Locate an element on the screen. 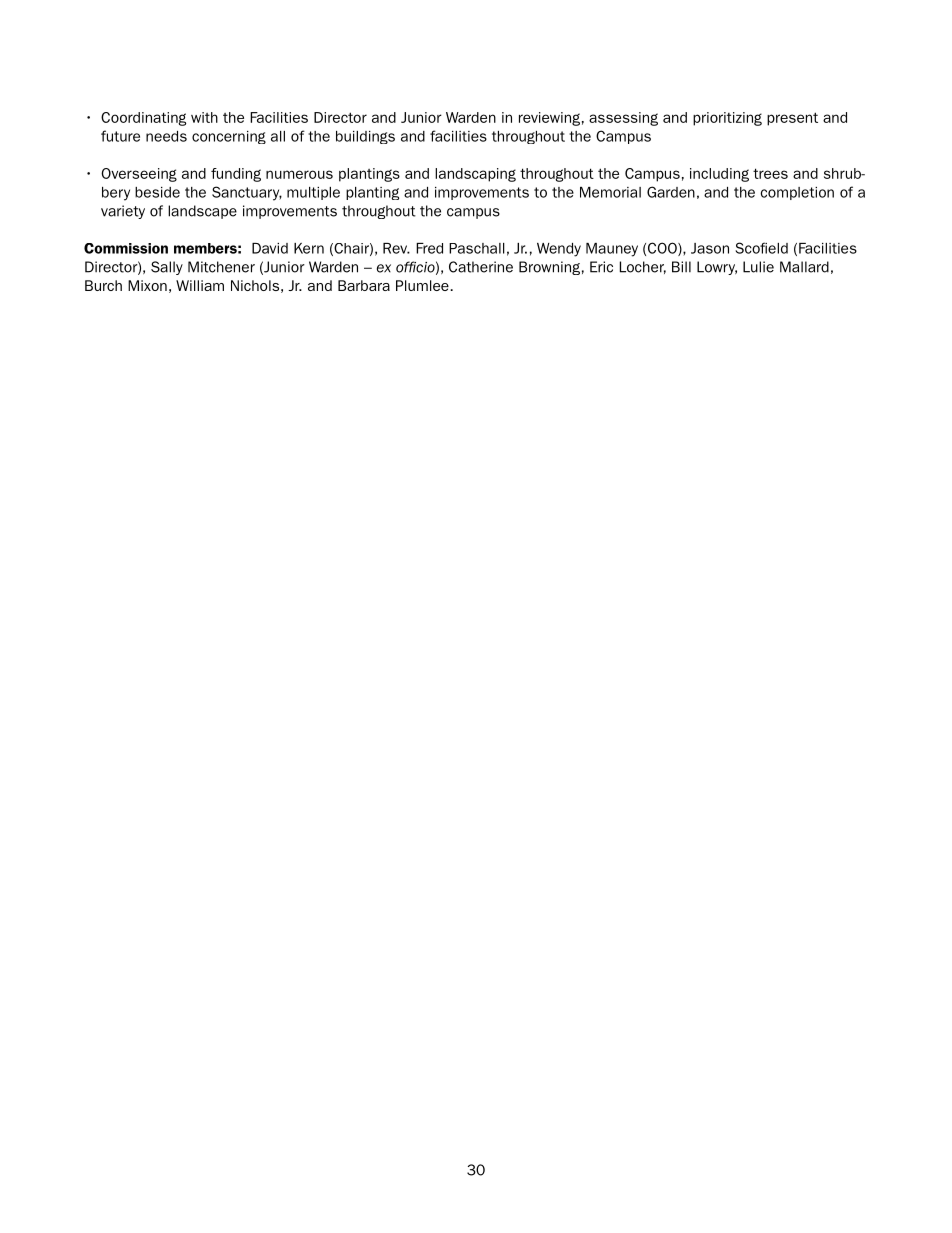 The width and height of the screenshot is (952, 1233). reviewing is located at coordinates (549, 119).
